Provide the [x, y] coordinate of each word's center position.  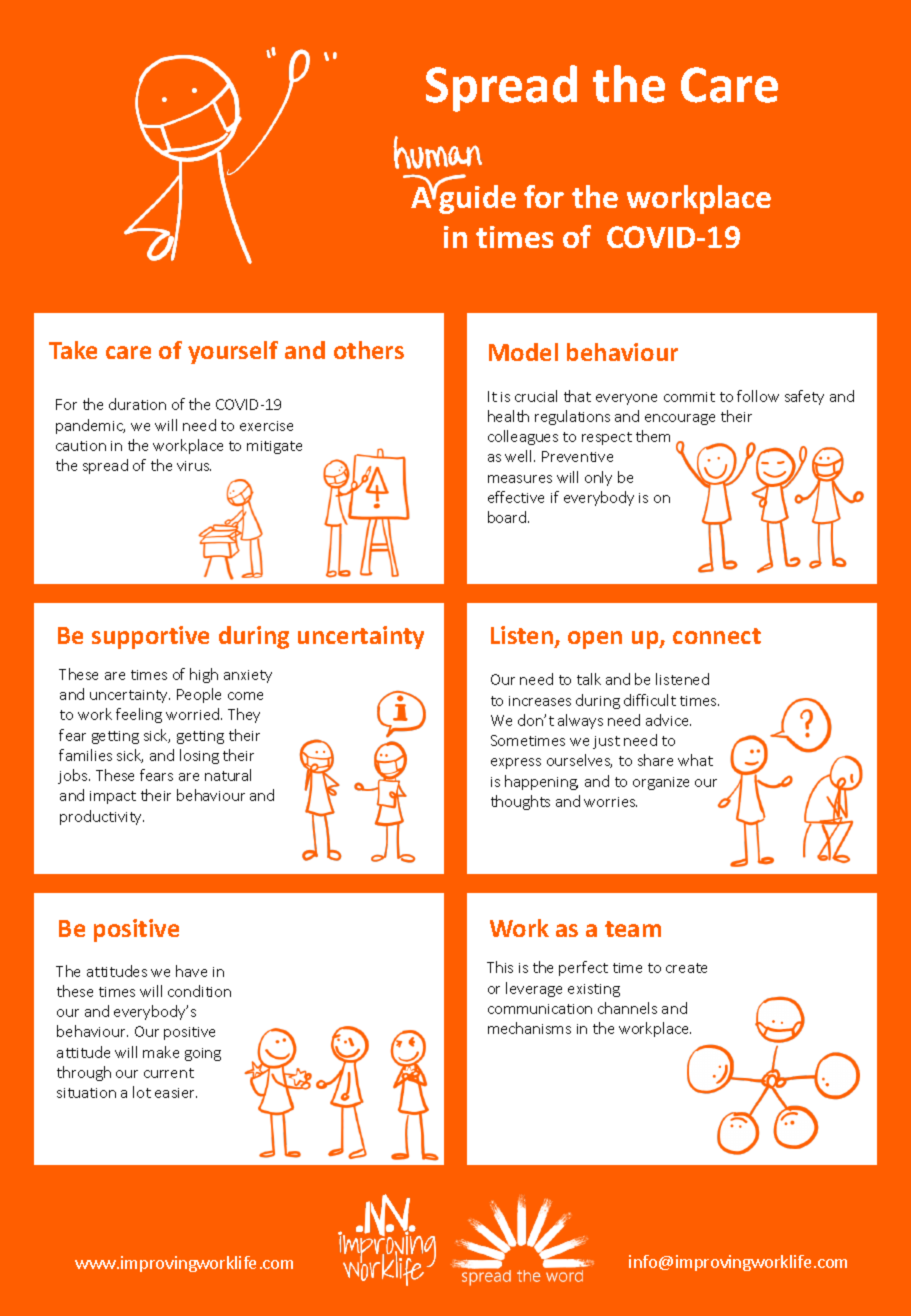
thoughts [520, 802]
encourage [680, 419]
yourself [233, 352]
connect [717, 636]
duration [137, 404]
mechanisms [529, 1028]
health [508, 416]
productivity [102, 817]
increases [540, 701]
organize [661, 783]
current [169, 1073]
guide [477, 198]
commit [689, 397]
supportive [150, 637]
